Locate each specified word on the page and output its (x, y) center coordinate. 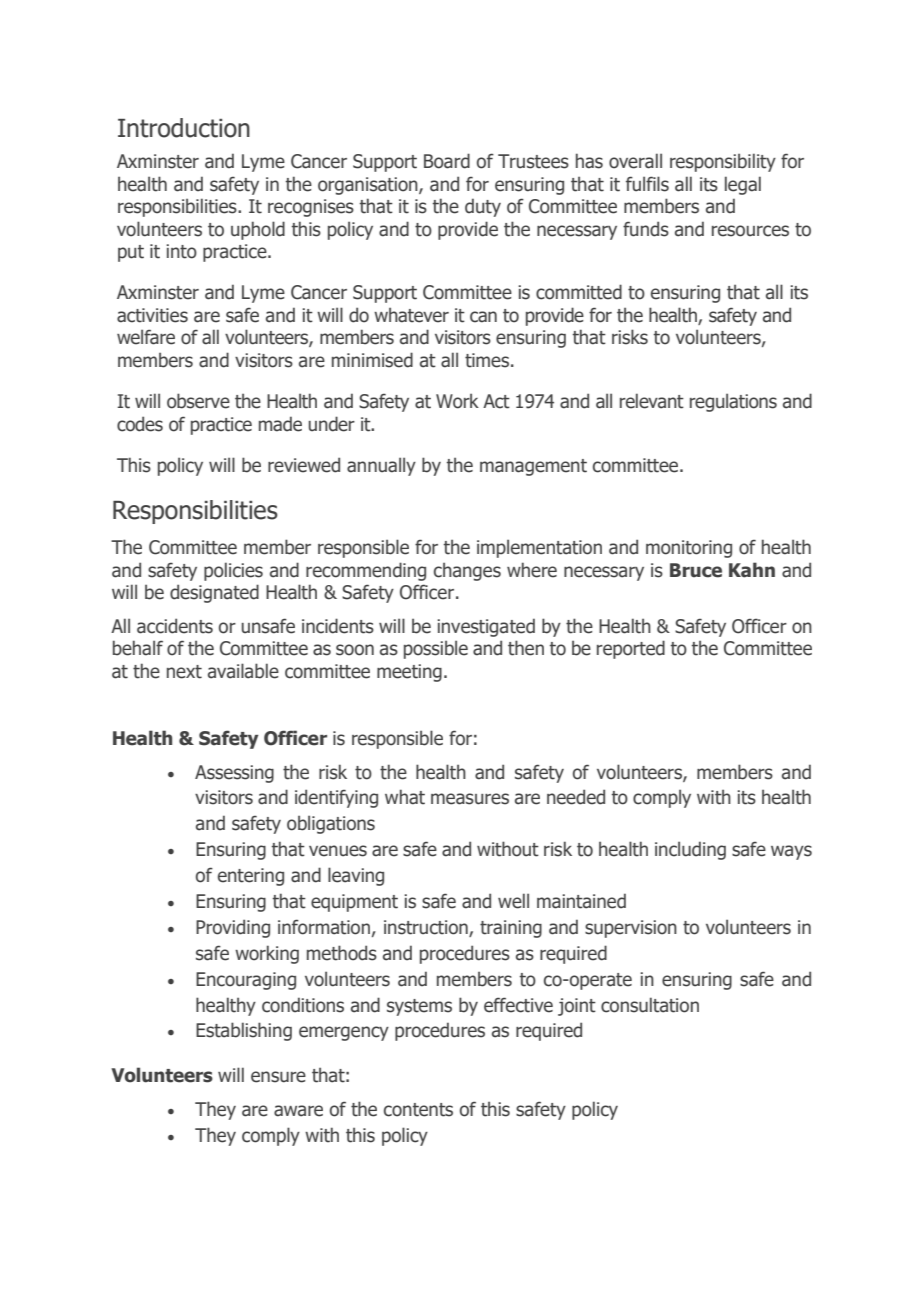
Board (447, 161)
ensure (278, 1077)
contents (418, 1110)
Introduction (184, 128)
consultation (650, 1005)
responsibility (723, 162)
